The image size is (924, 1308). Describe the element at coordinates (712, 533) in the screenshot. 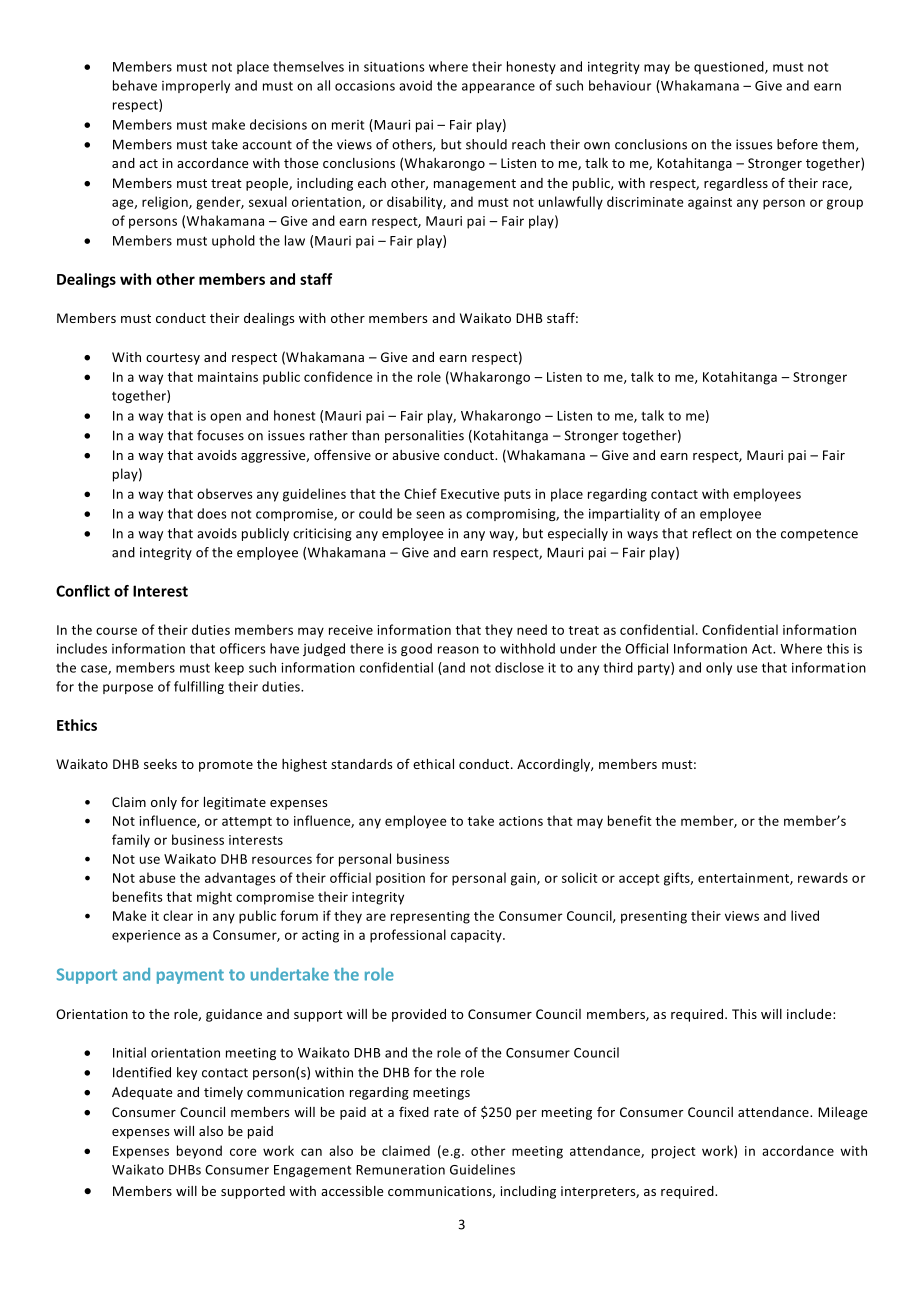

I see `reflect` at that location.
